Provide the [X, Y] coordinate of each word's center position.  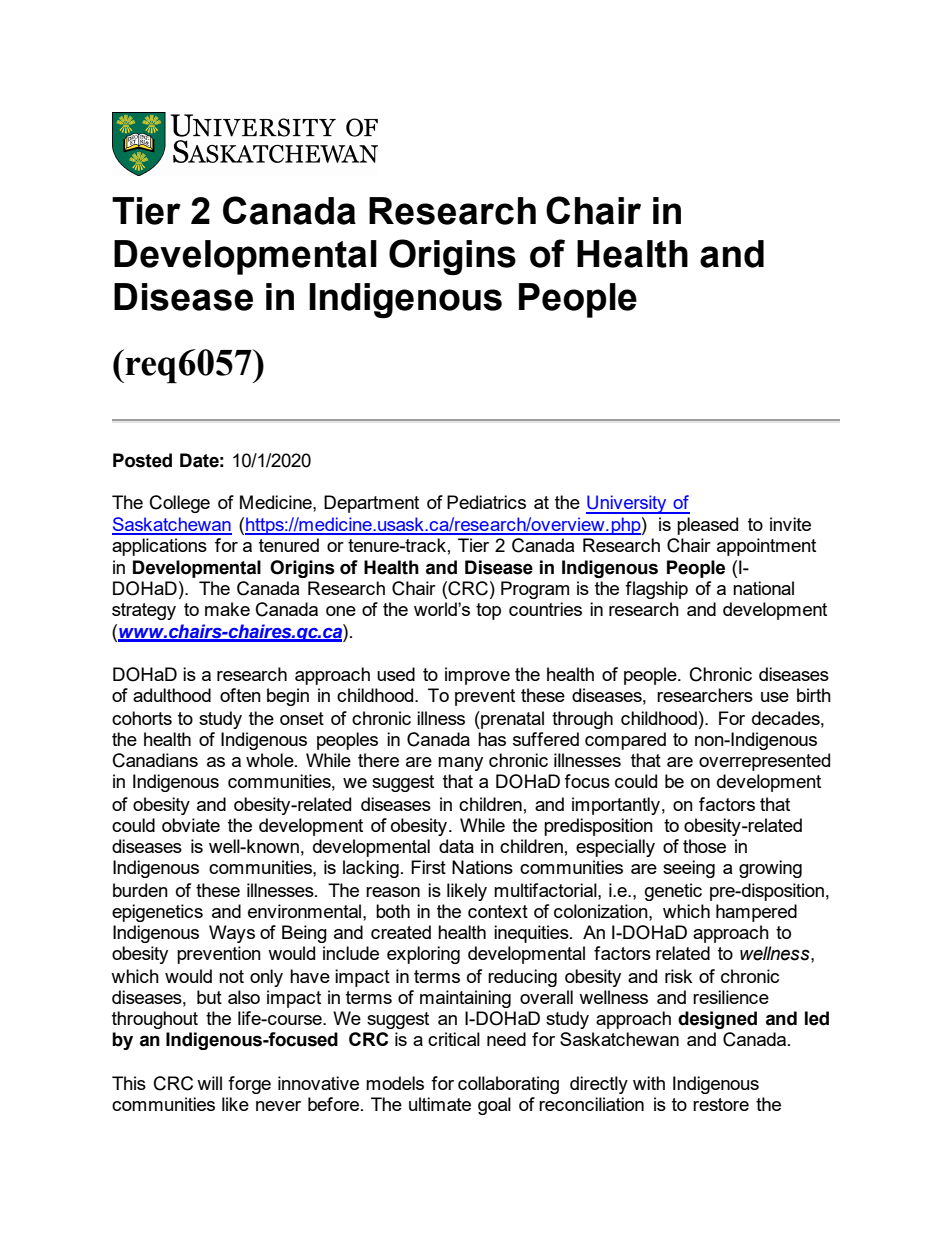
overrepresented [764, 762]
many [460, 764]
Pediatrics [486, 502]
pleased [707, 526]
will [209, 1083]
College [180, 504]
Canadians [155, 760]
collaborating [508, 1085]
